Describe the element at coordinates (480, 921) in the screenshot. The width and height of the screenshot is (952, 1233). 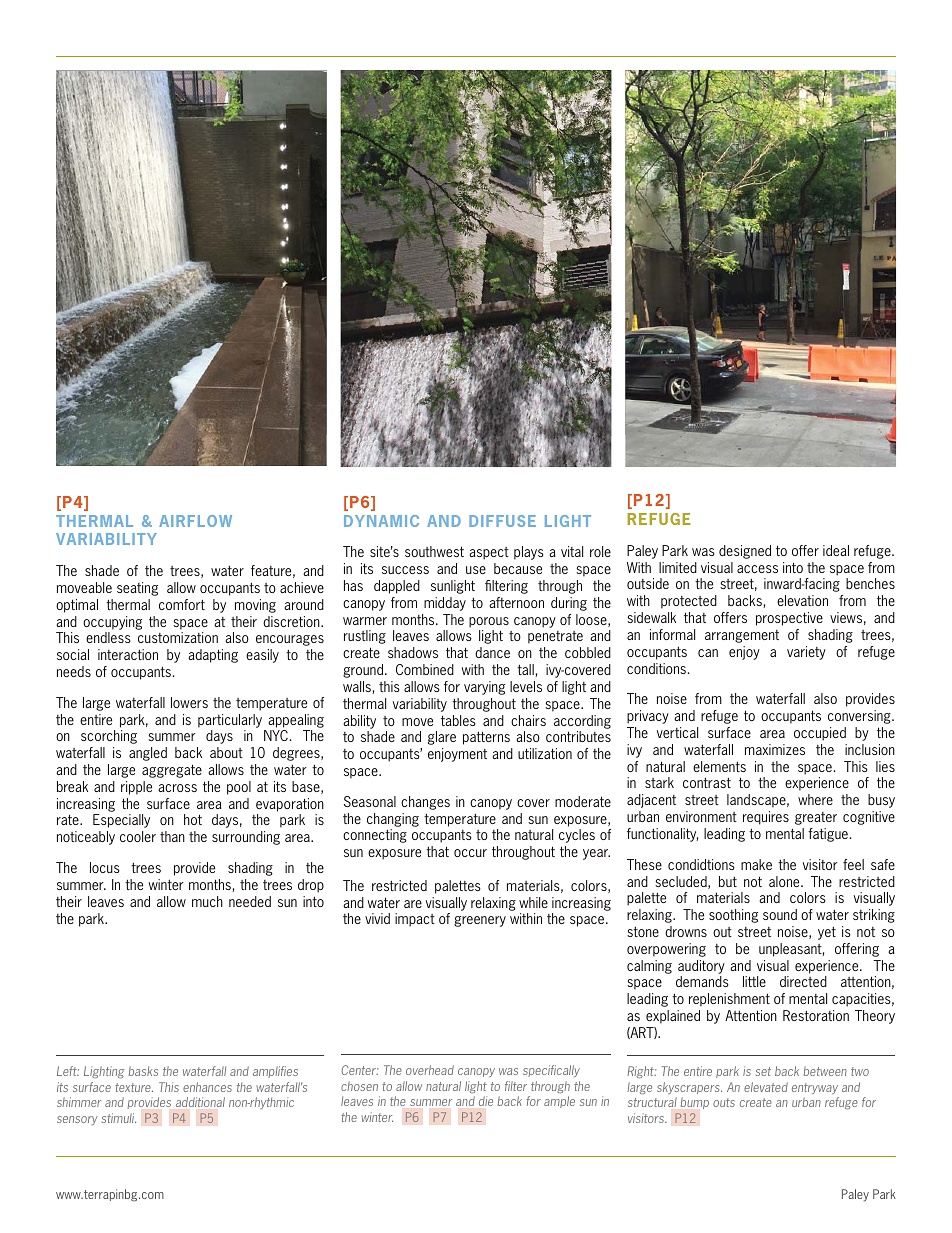
I see `greenery` at that location.
